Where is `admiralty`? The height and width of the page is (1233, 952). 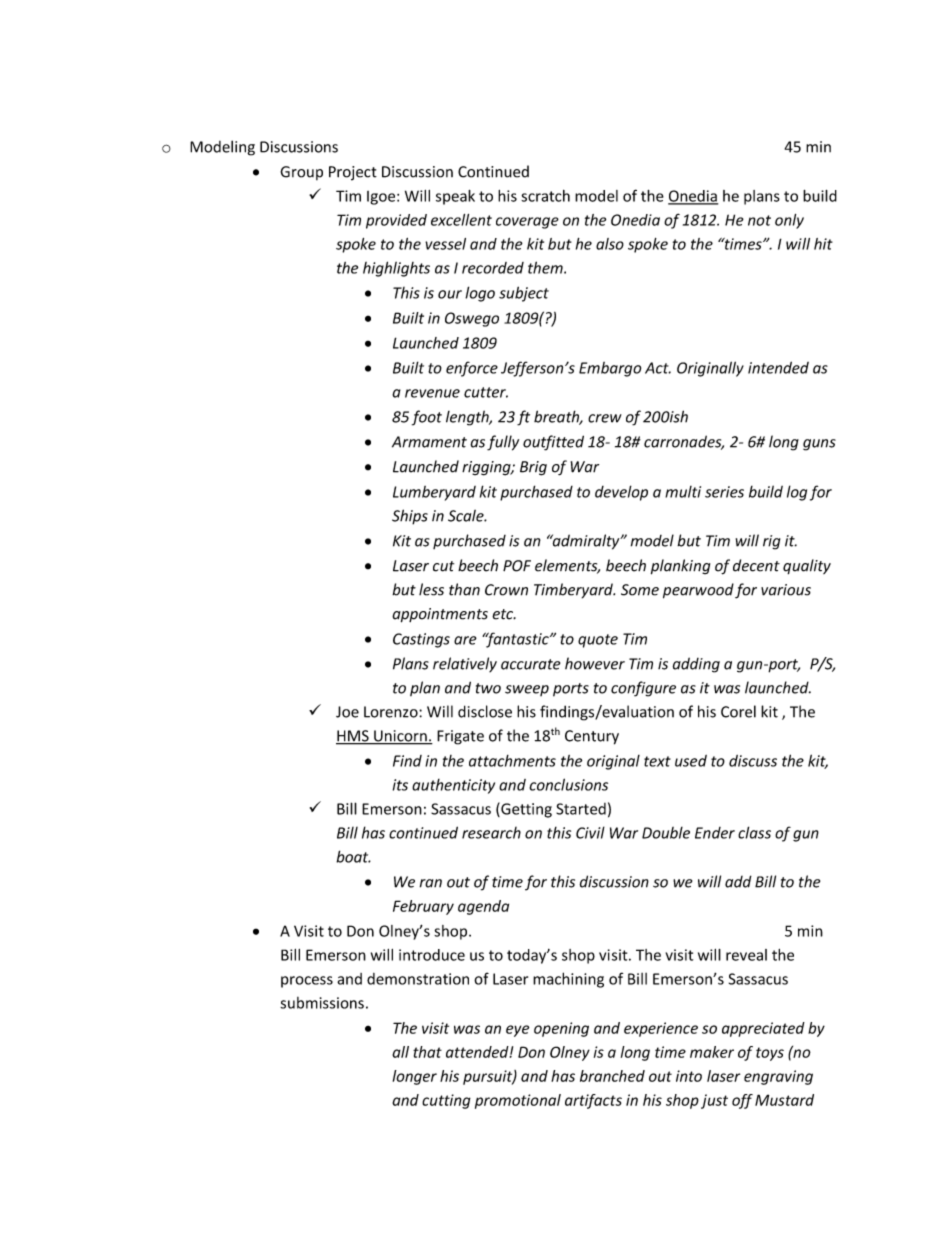
admiralty is located at coordinates (586, 542).
